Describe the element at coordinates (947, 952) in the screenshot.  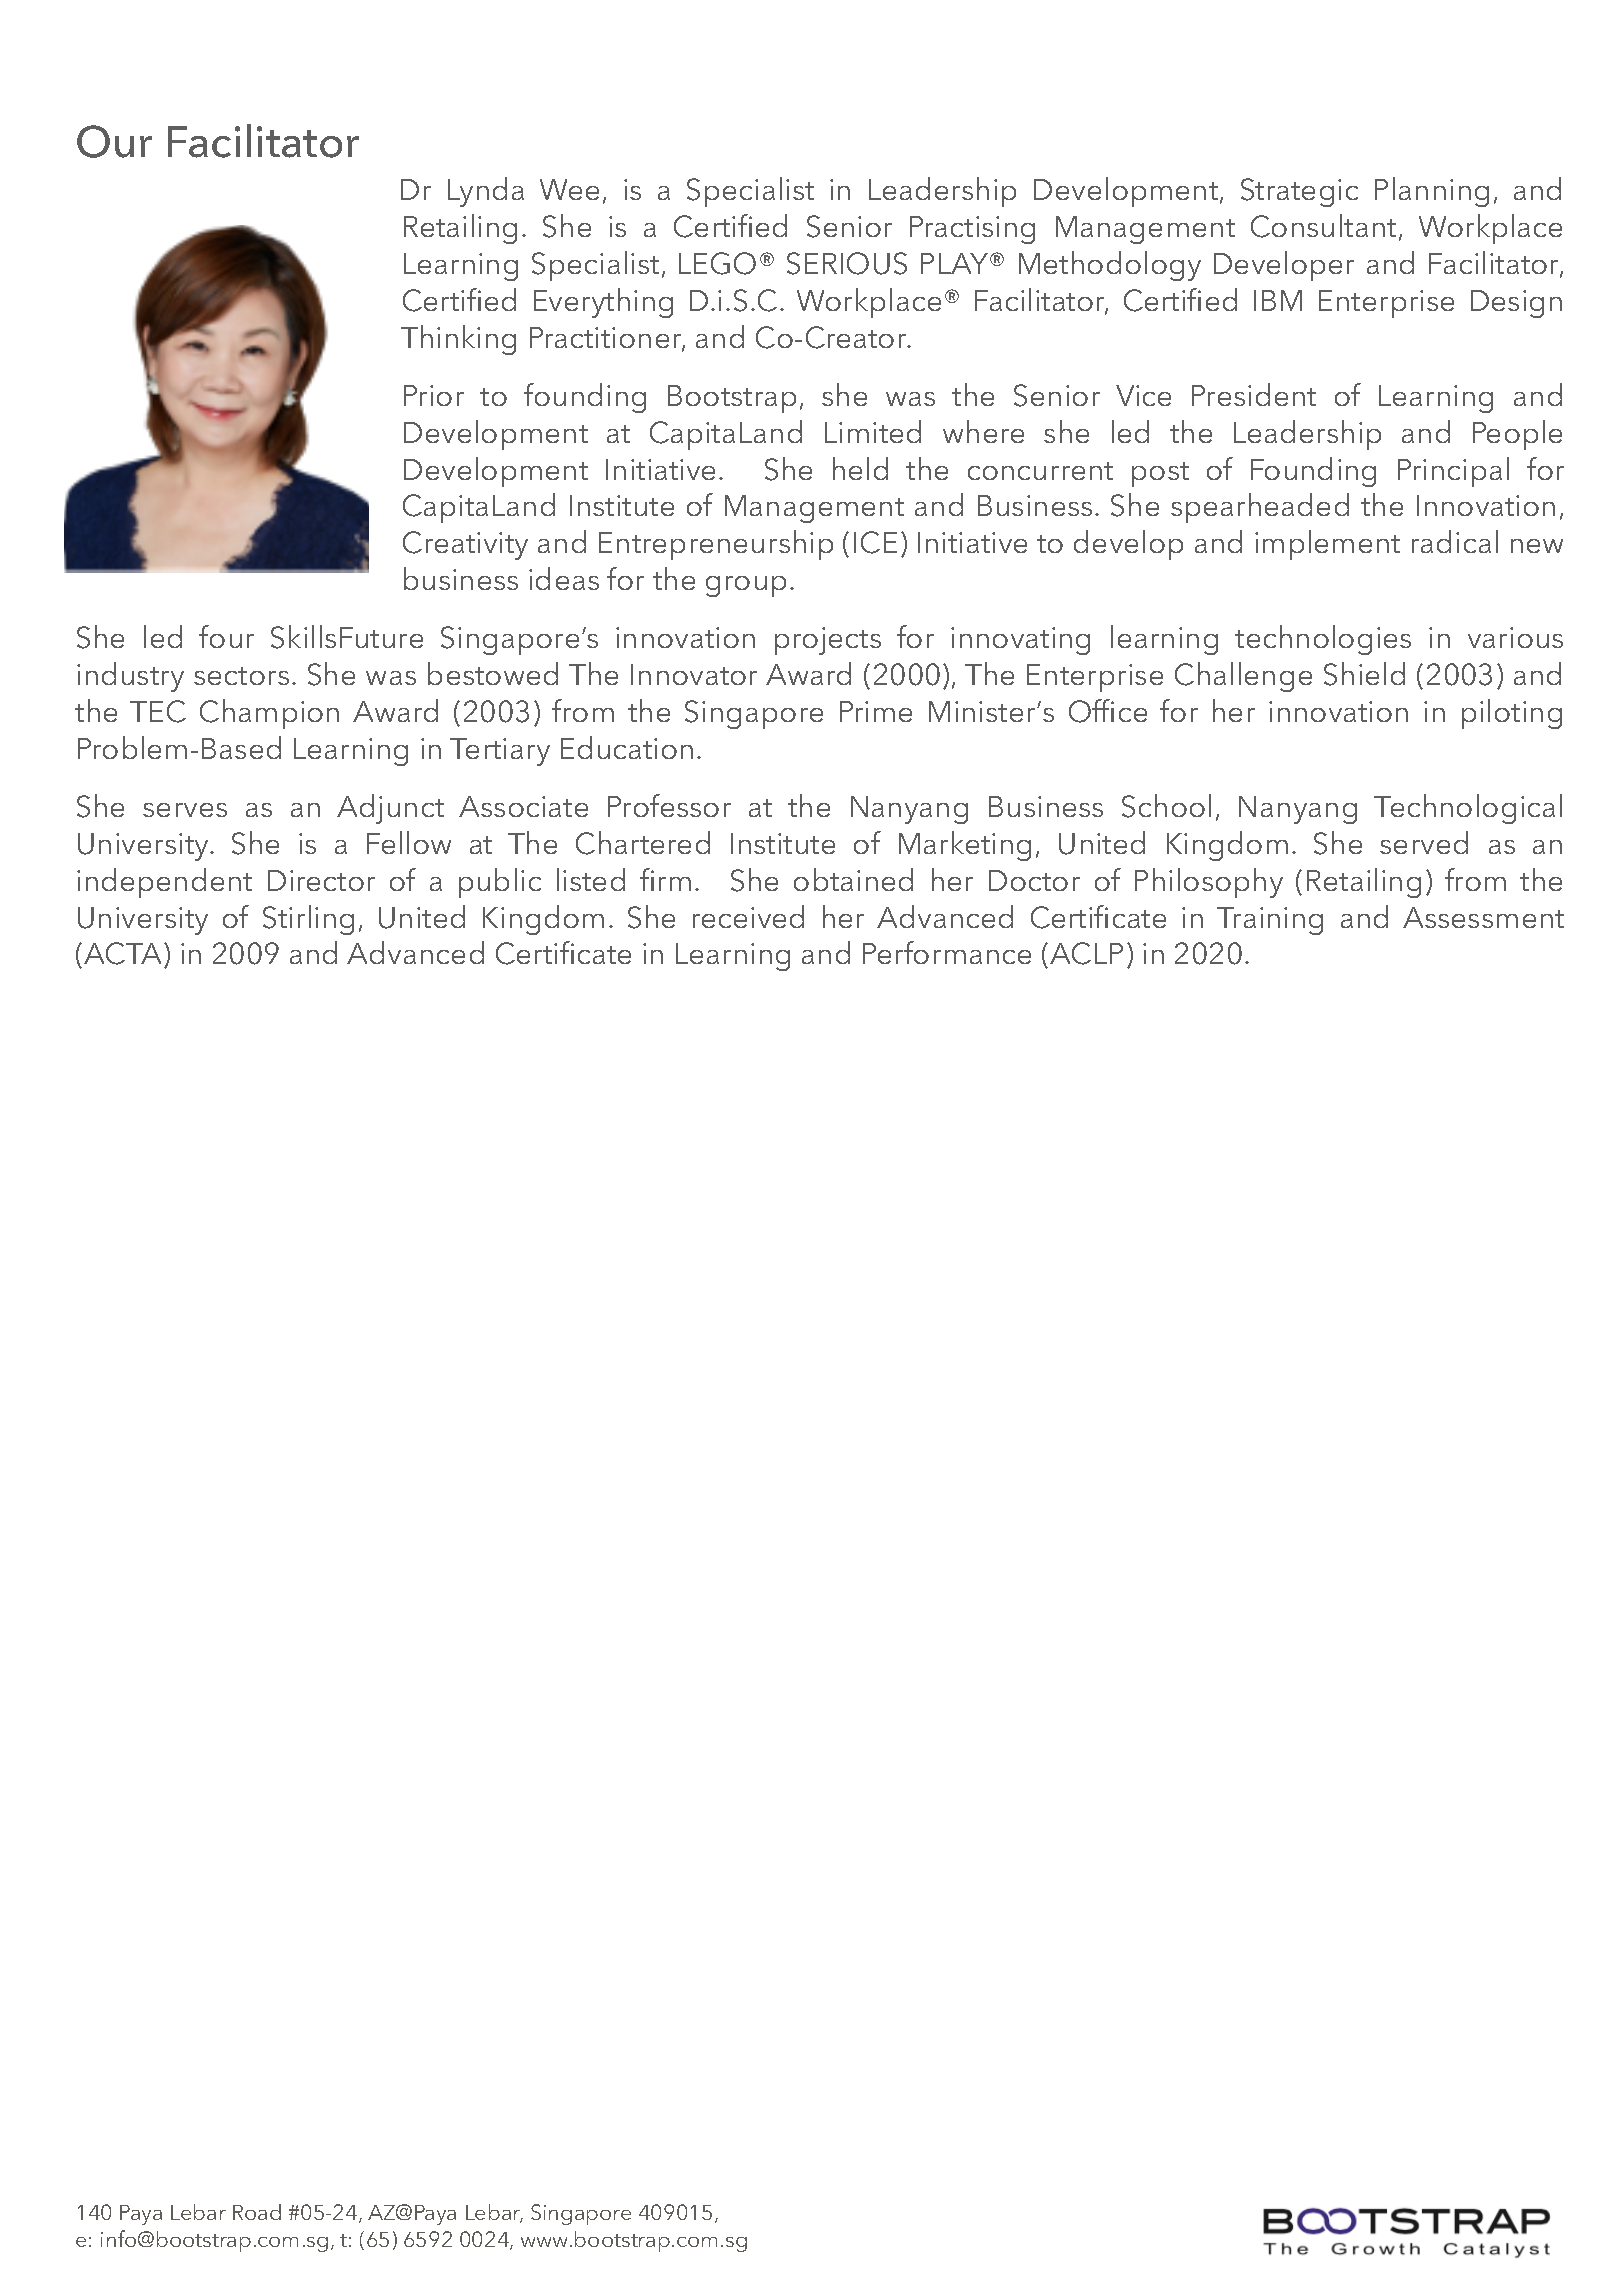
I see `Performance` at that location.
